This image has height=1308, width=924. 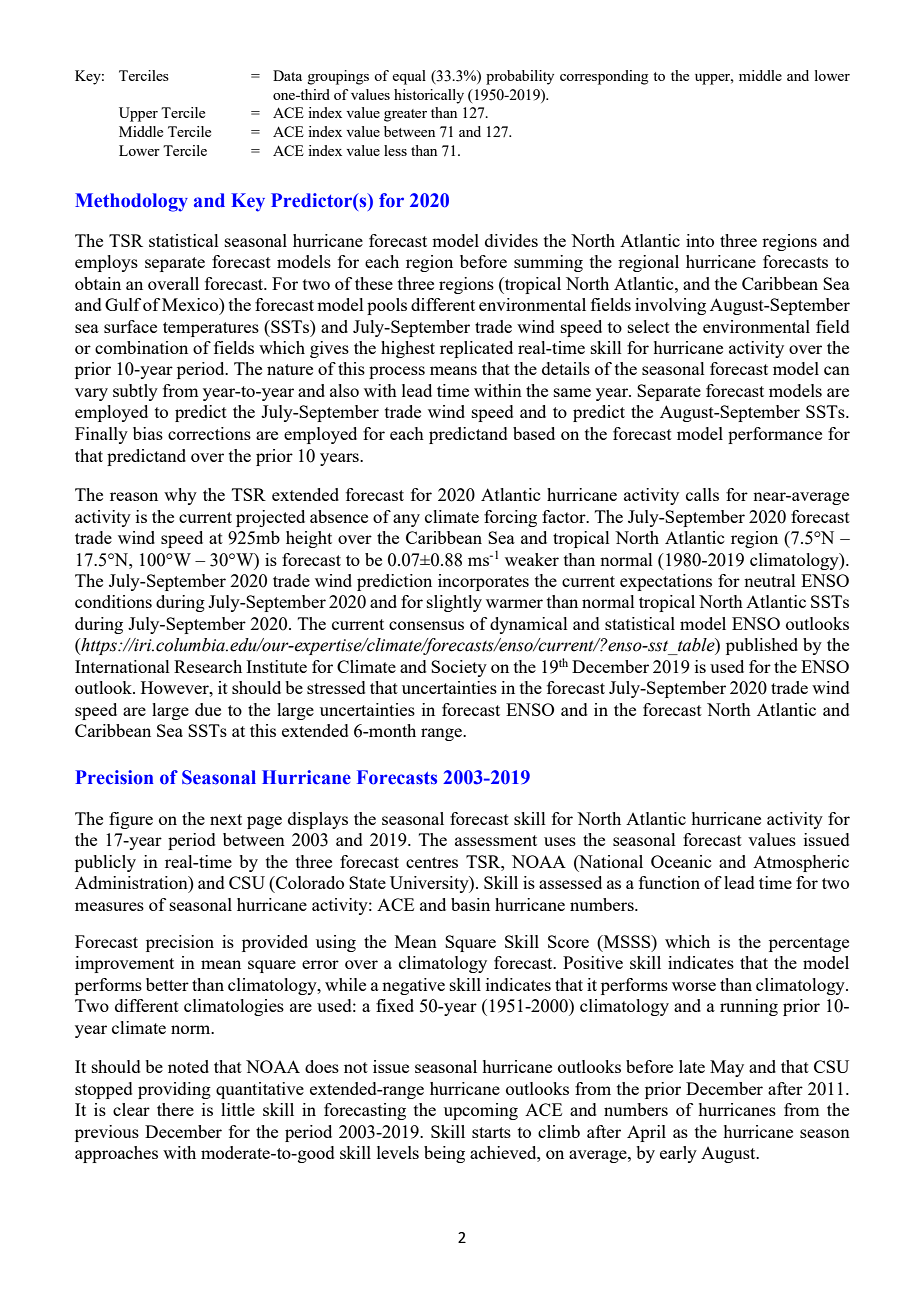 I want to click on there, so click(x=175, y=1109).
